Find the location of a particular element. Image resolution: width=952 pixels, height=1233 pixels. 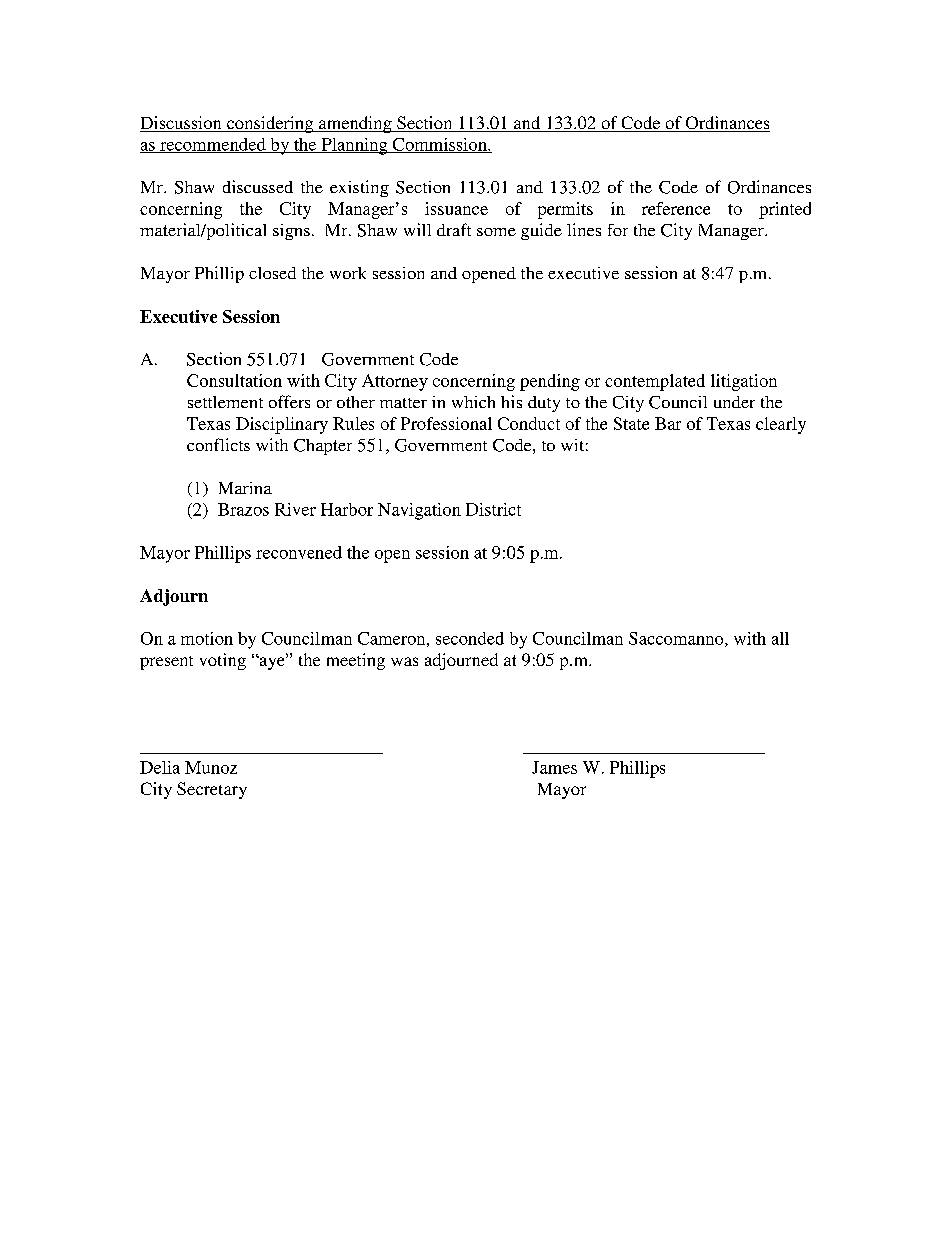

Munoz is located at coordinates (211, 767).
